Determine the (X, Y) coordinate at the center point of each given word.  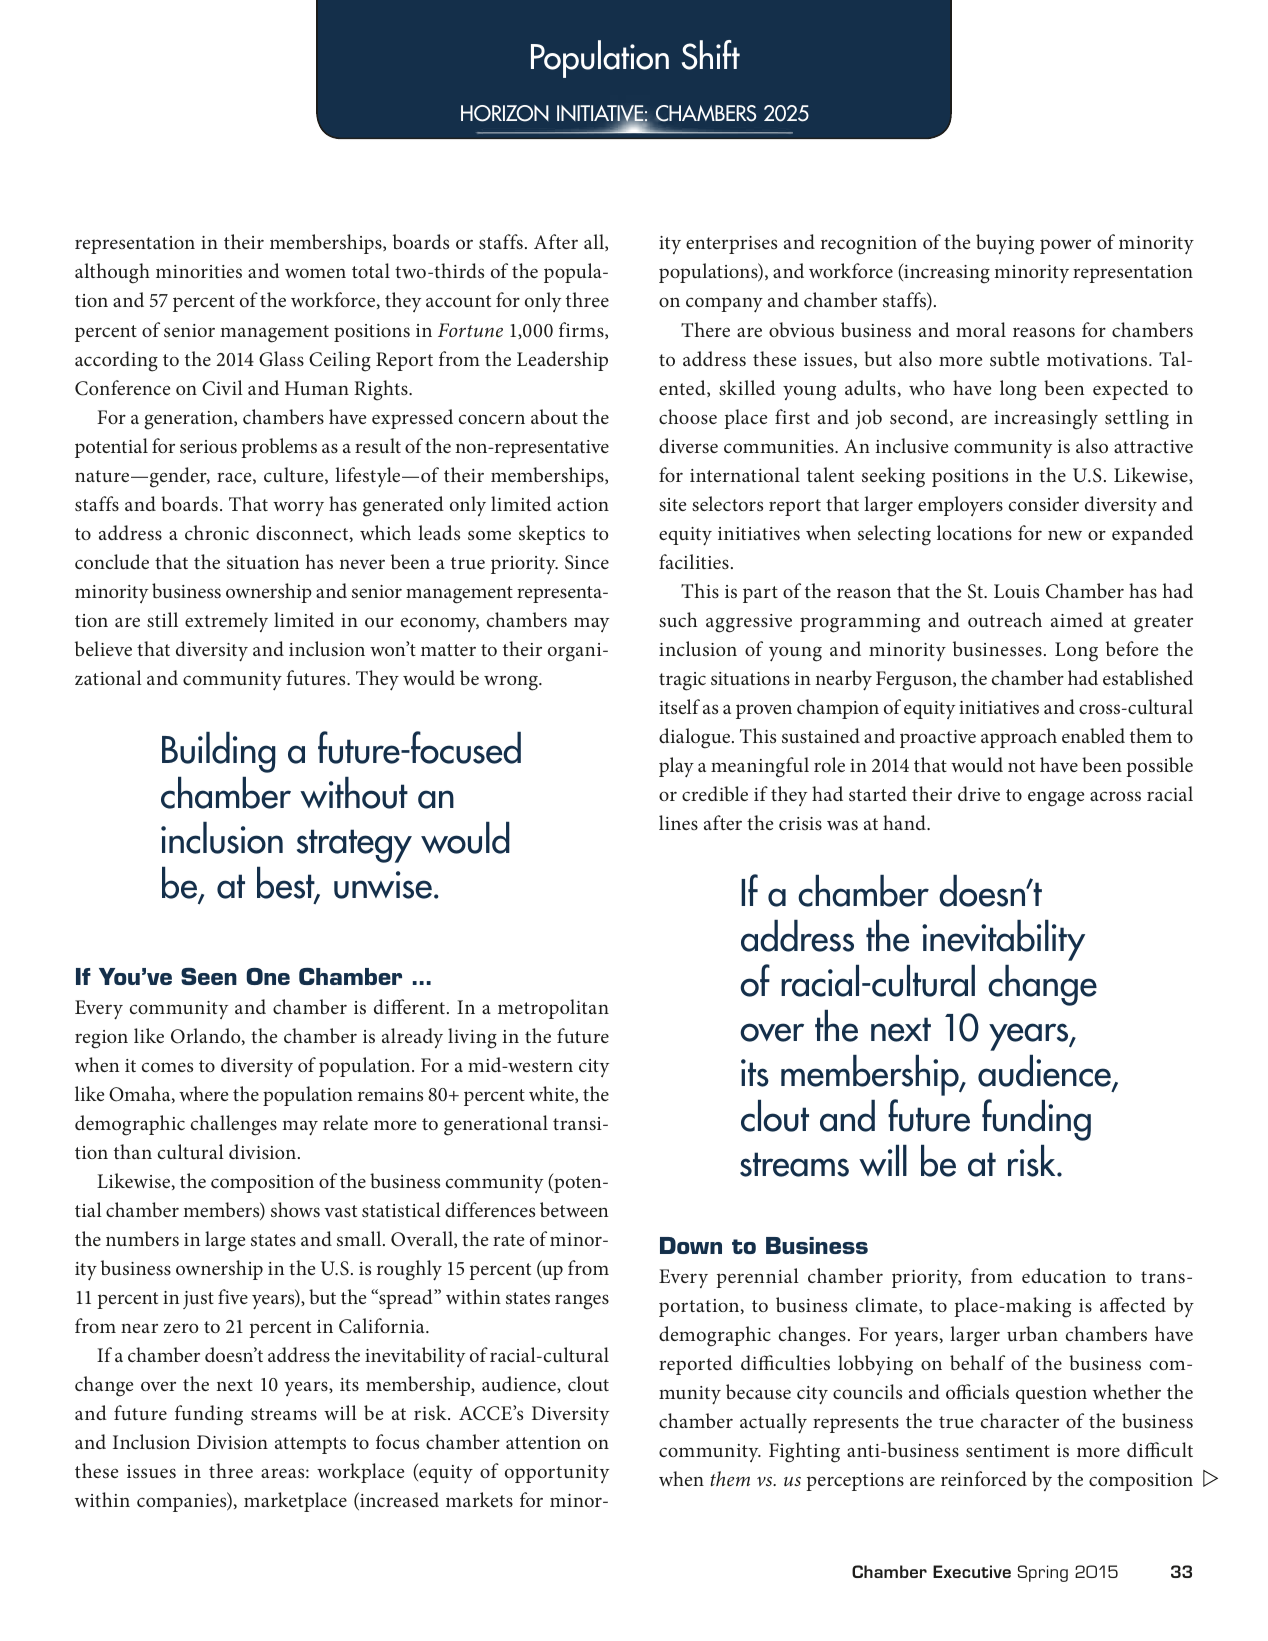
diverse (688, 445)
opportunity (557, 1474)
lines (678, 822)
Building (218, 752)
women (315, 273)
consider (1044, 503)
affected (1133, 1304)
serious (208, 446)
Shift (711, 55)
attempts (310, 1445)
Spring (1043, 1573)
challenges (234, 1125)
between (574, 1209)
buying (1005, 244)
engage (1056, 799)
